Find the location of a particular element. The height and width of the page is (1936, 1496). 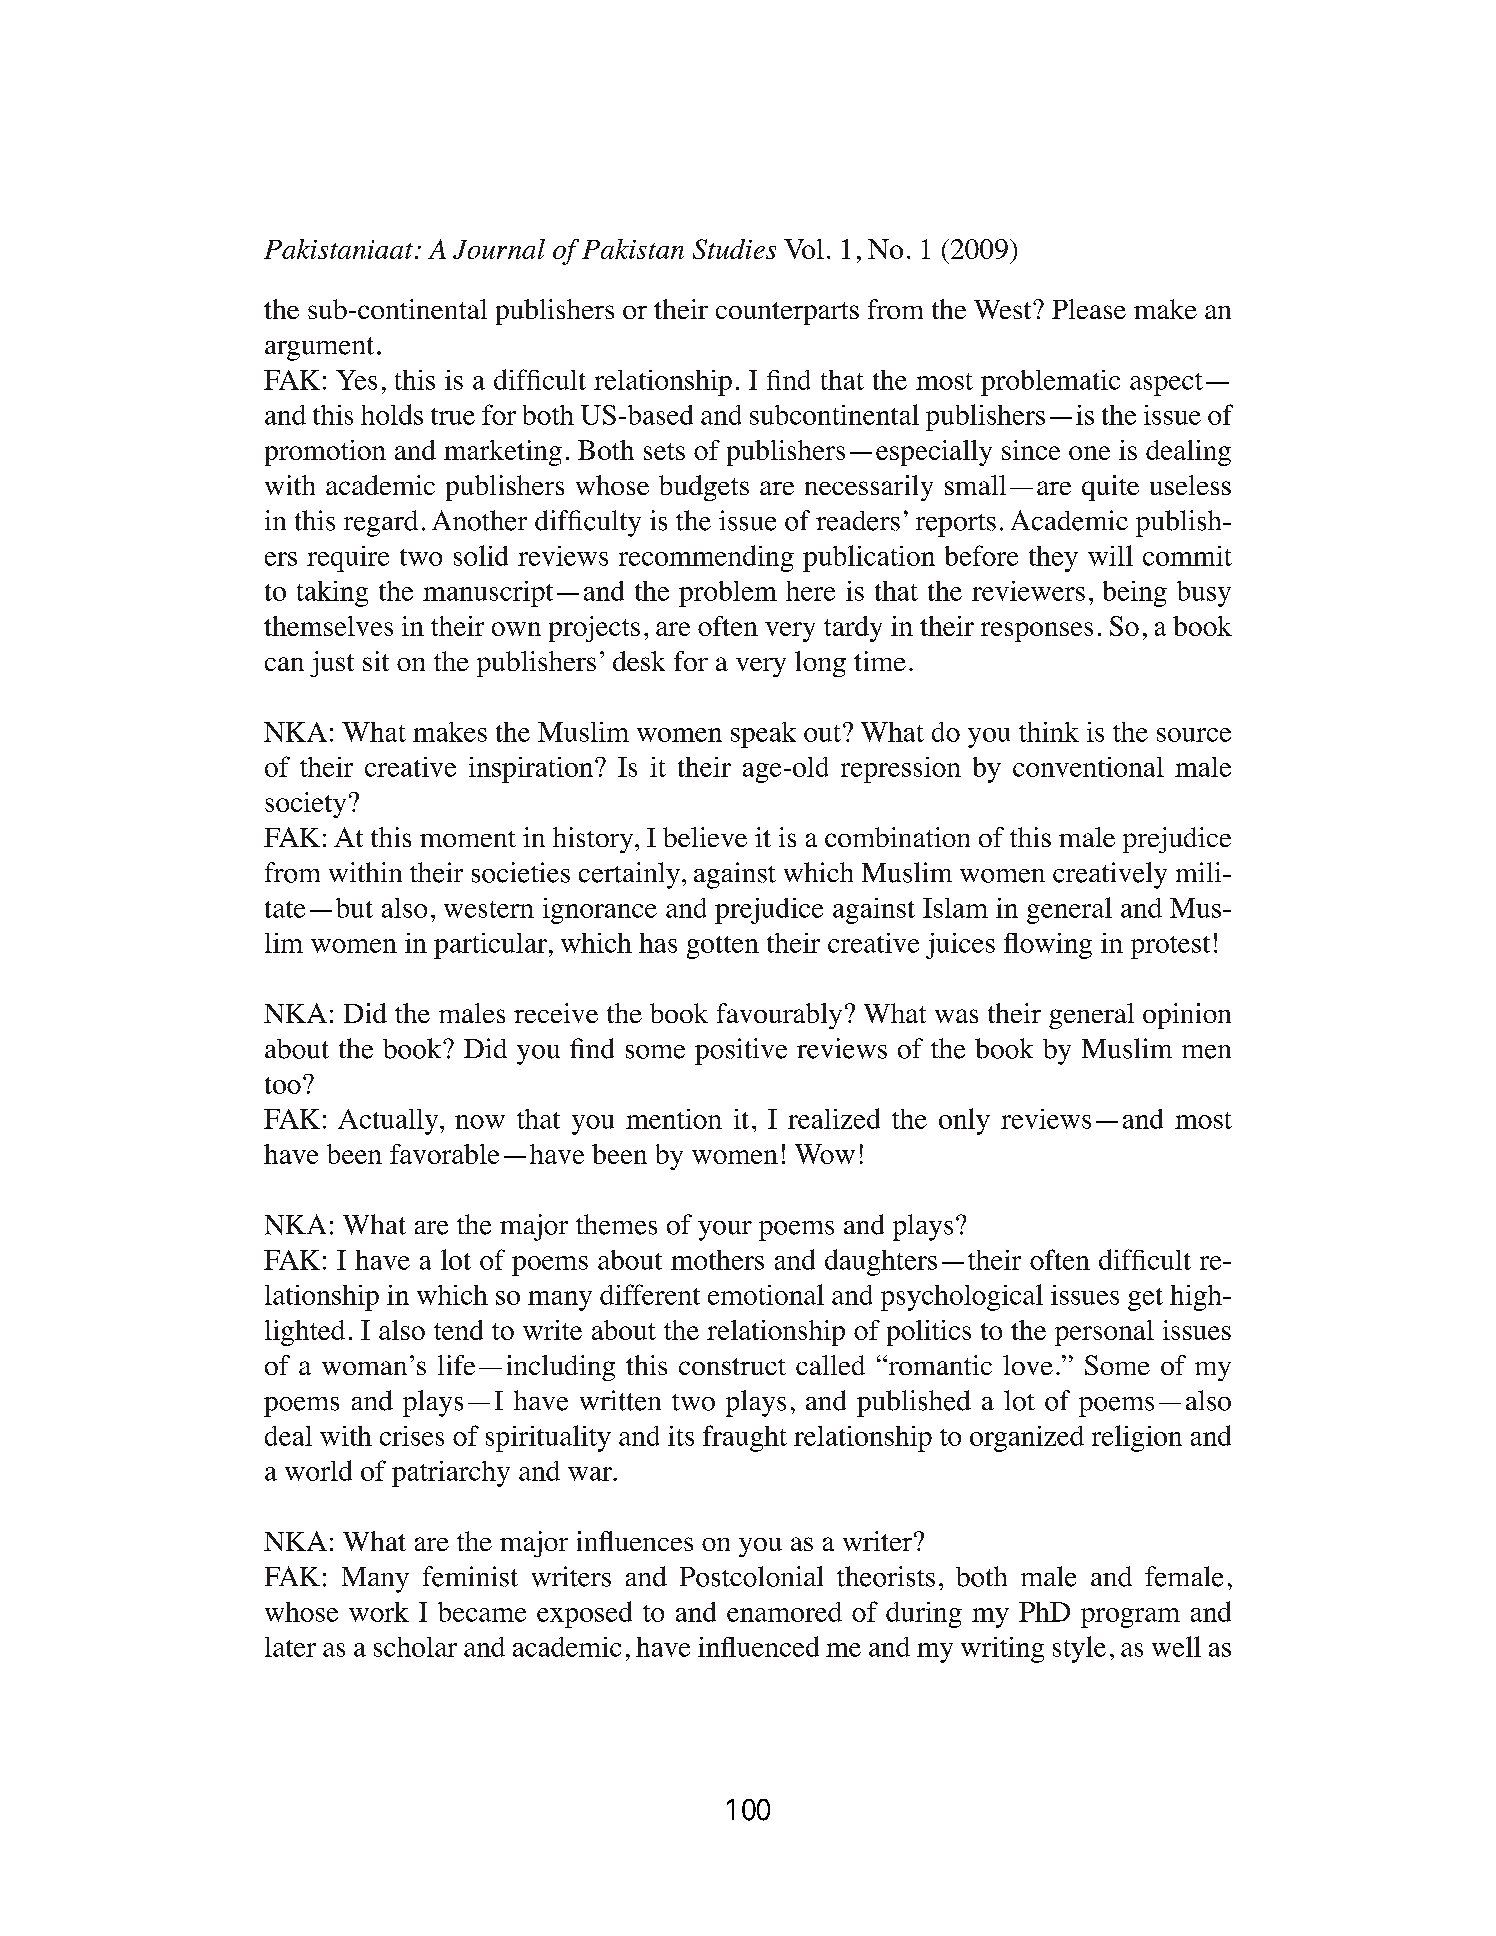

argument is located at coordinates (319, 349).
